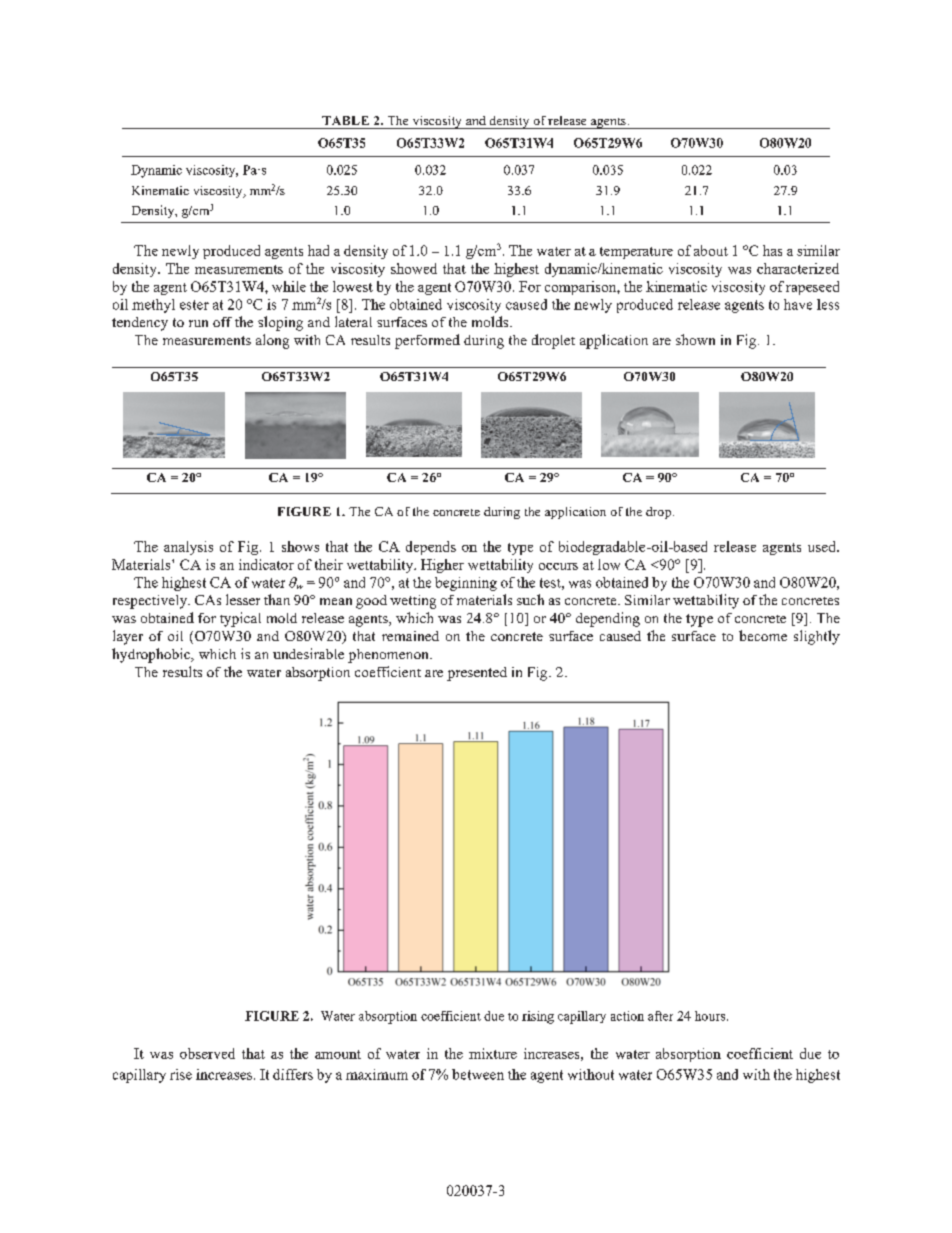 This screenshot has width=952, height=1233. I want to click on become, so click(763, 635).
